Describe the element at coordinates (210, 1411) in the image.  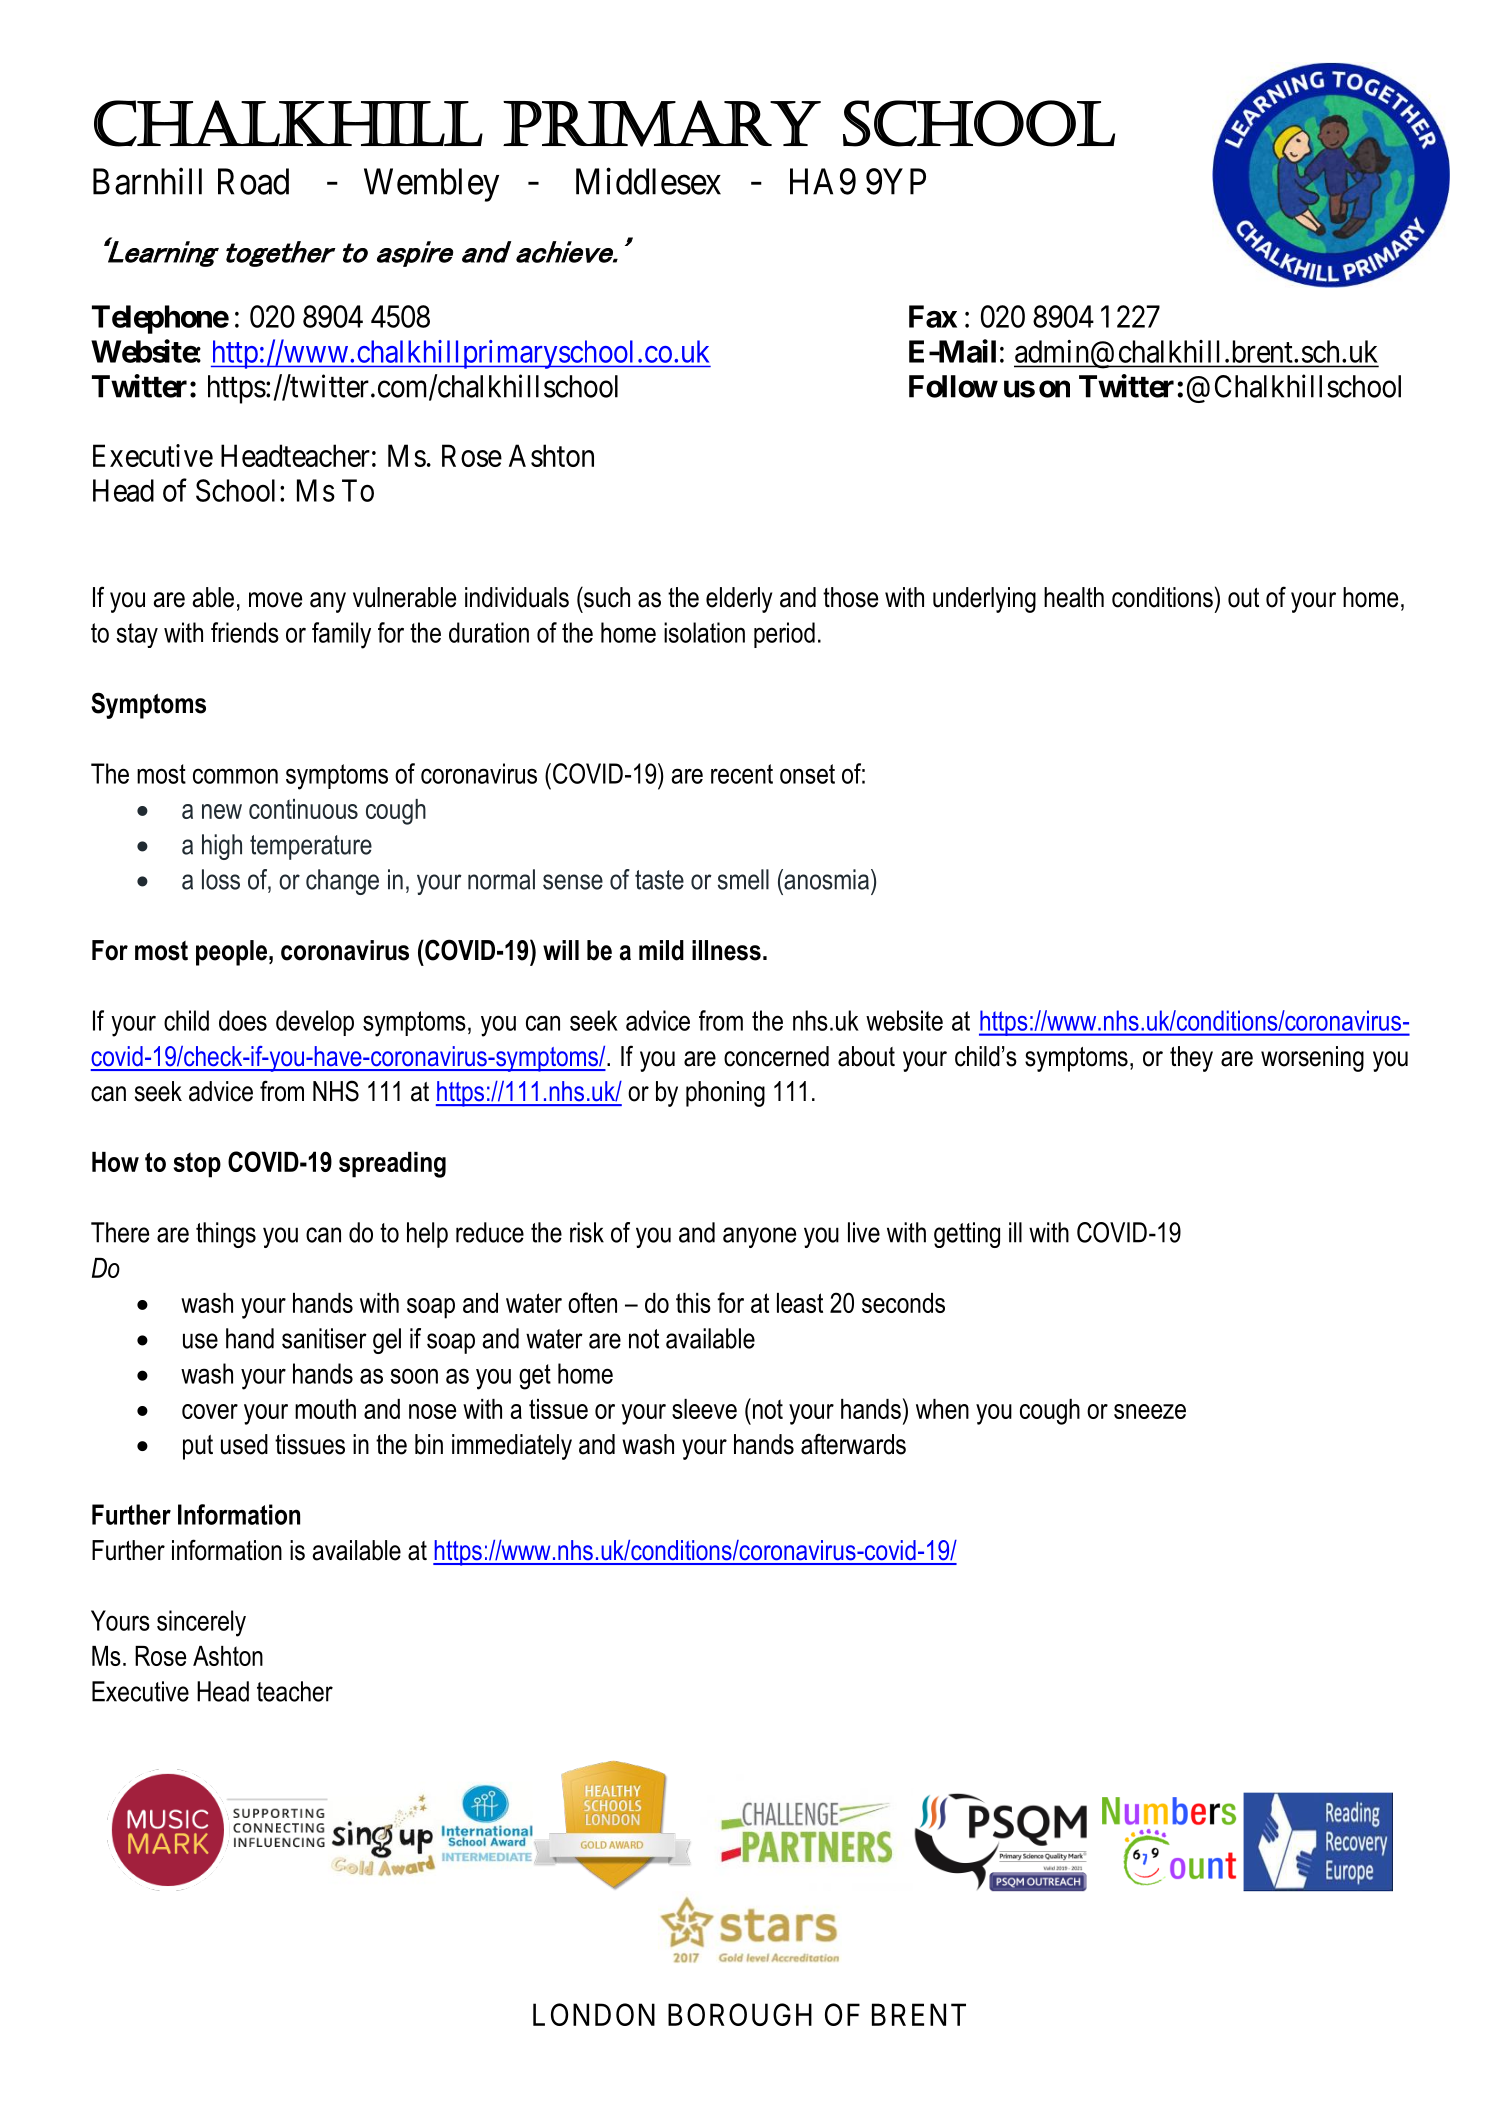
I see `cover` at that location.
